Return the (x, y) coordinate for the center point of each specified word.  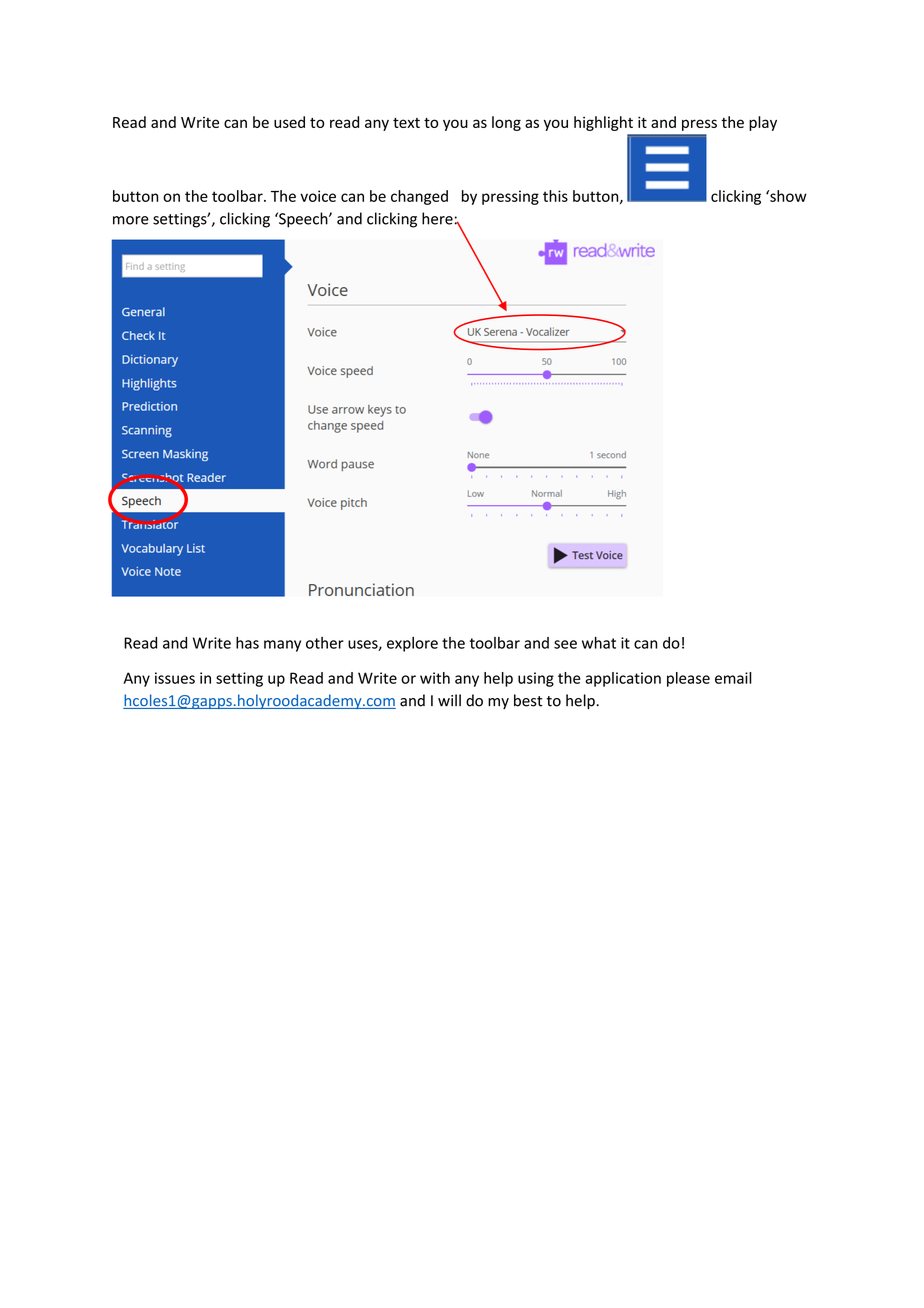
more (131, 220)
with (435, 678)
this (555, 196)
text (406, 123)
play (763, 123)
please (688, 679)
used (289, 122)
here (437, 218)
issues (175, 678)
